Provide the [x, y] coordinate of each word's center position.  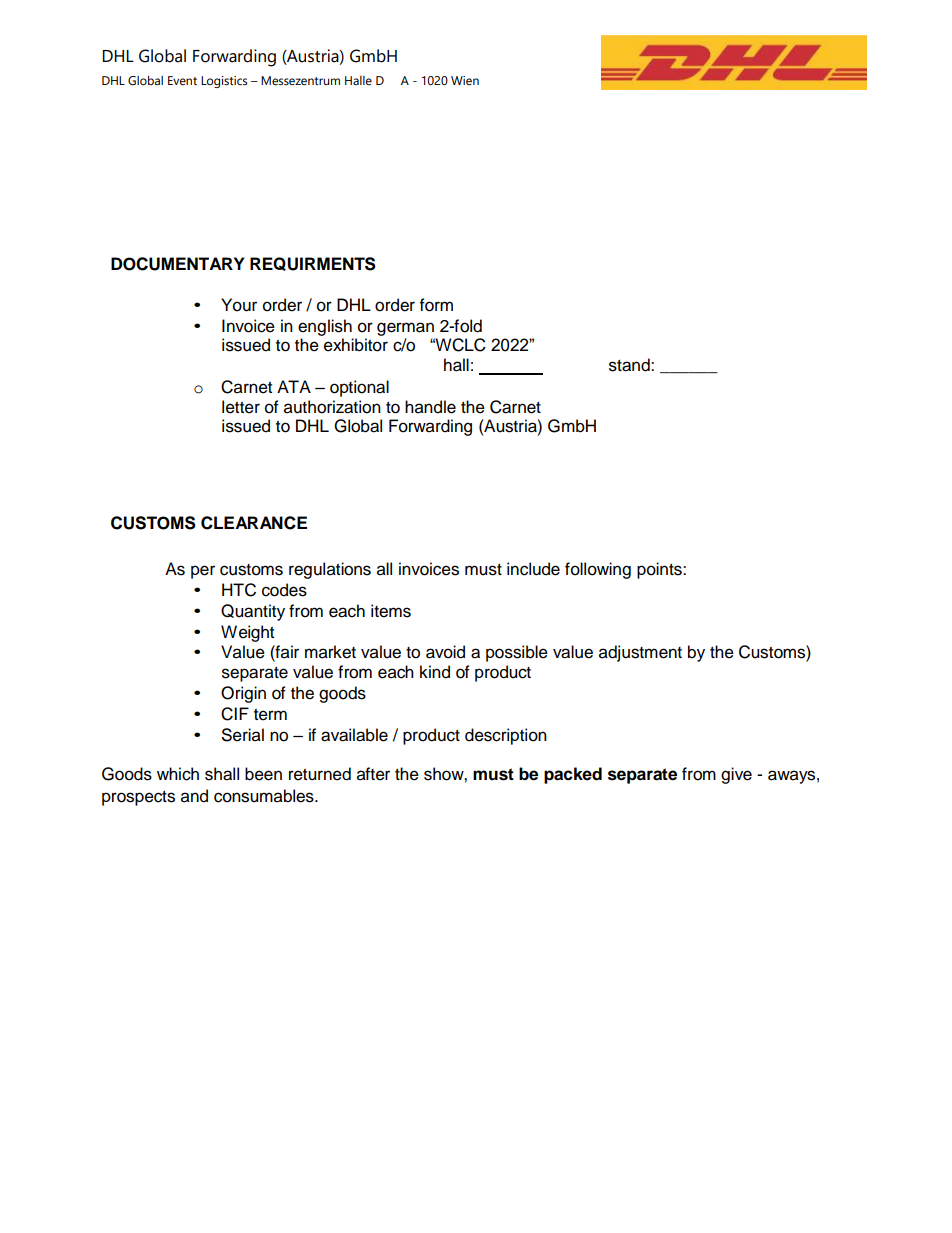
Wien [465, 81]
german [405, 329]
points [660, 570]
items [391, 611]
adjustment [640, 653]
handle [430, 407]
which [178, 774]
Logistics [224, 82]
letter [241, 407]
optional [359, 388]
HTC [239, 590]
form [436, 305]
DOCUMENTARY [177, 264]
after [373, 774]
